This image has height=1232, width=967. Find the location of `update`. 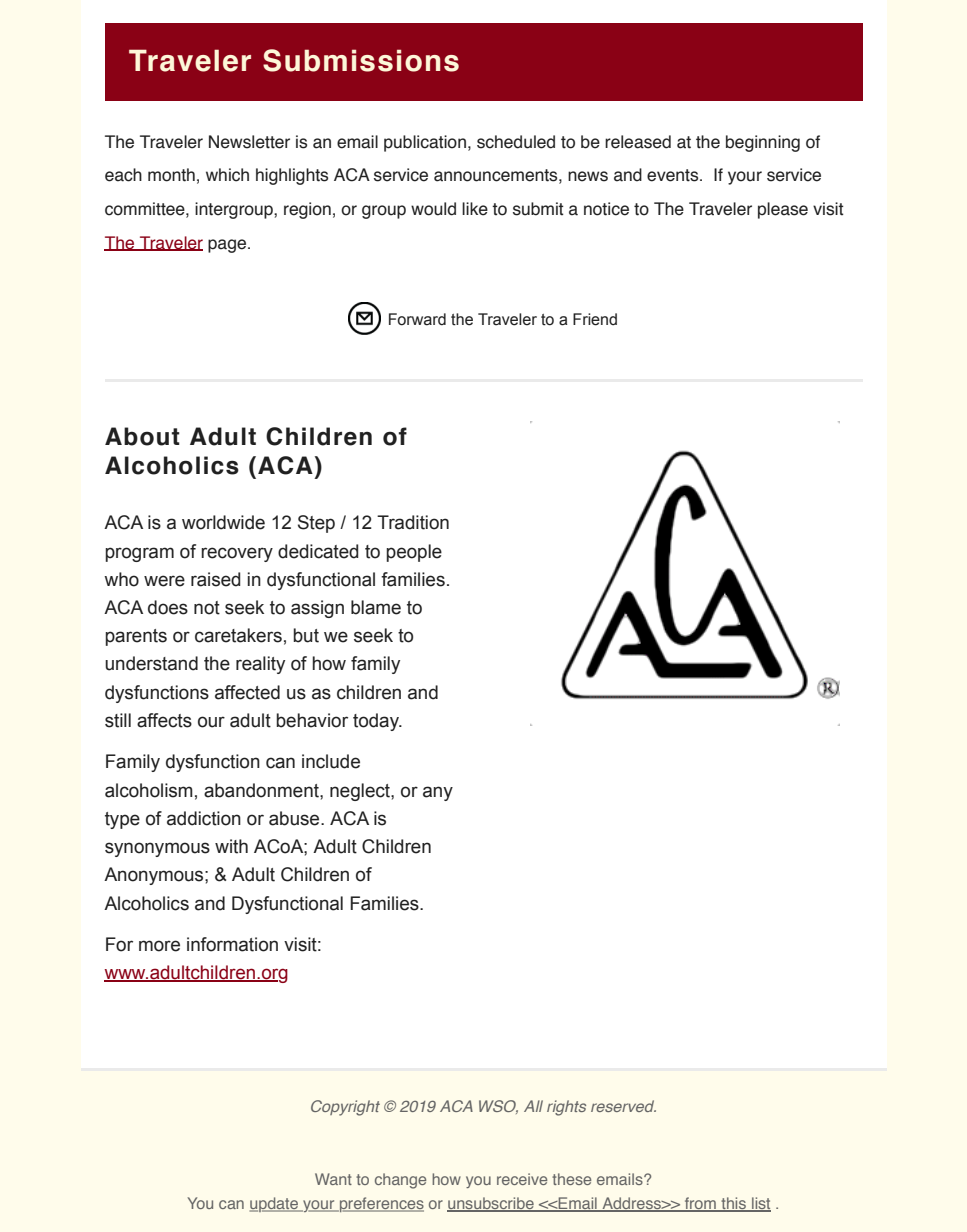

update is located at coordinates (275, 1204).
